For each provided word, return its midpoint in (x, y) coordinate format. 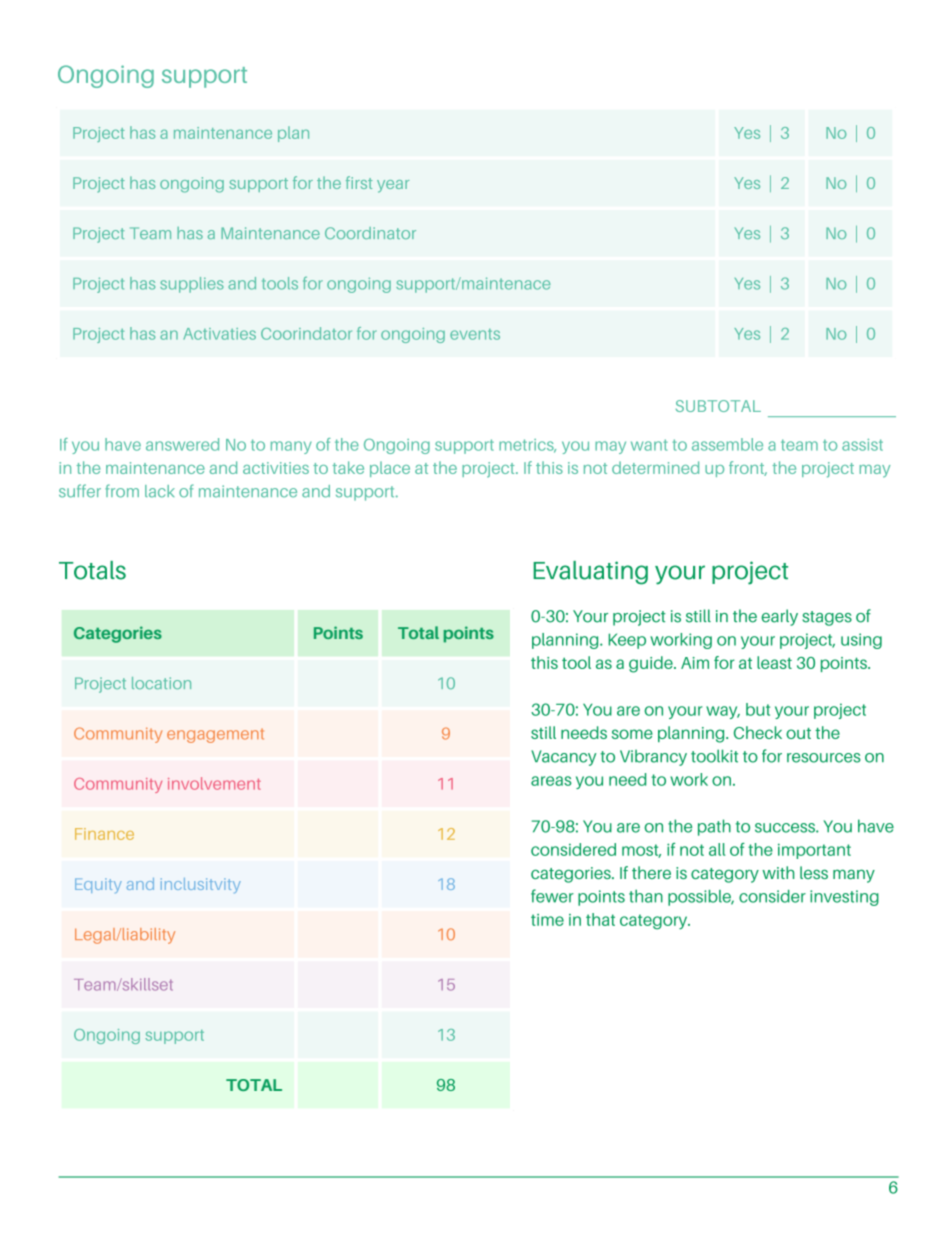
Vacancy (563, 758)
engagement (215, 735)
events (475, 334)
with (778, 872)
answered (182, 444)
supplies (192, 285)
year (393, 186)
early (779, 617)
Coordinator (370, 233)
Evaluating (590, 573)
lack (160, 491)
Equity (98, 885)
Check (758, 732)
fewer (552, 896)
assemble (727, 444)
